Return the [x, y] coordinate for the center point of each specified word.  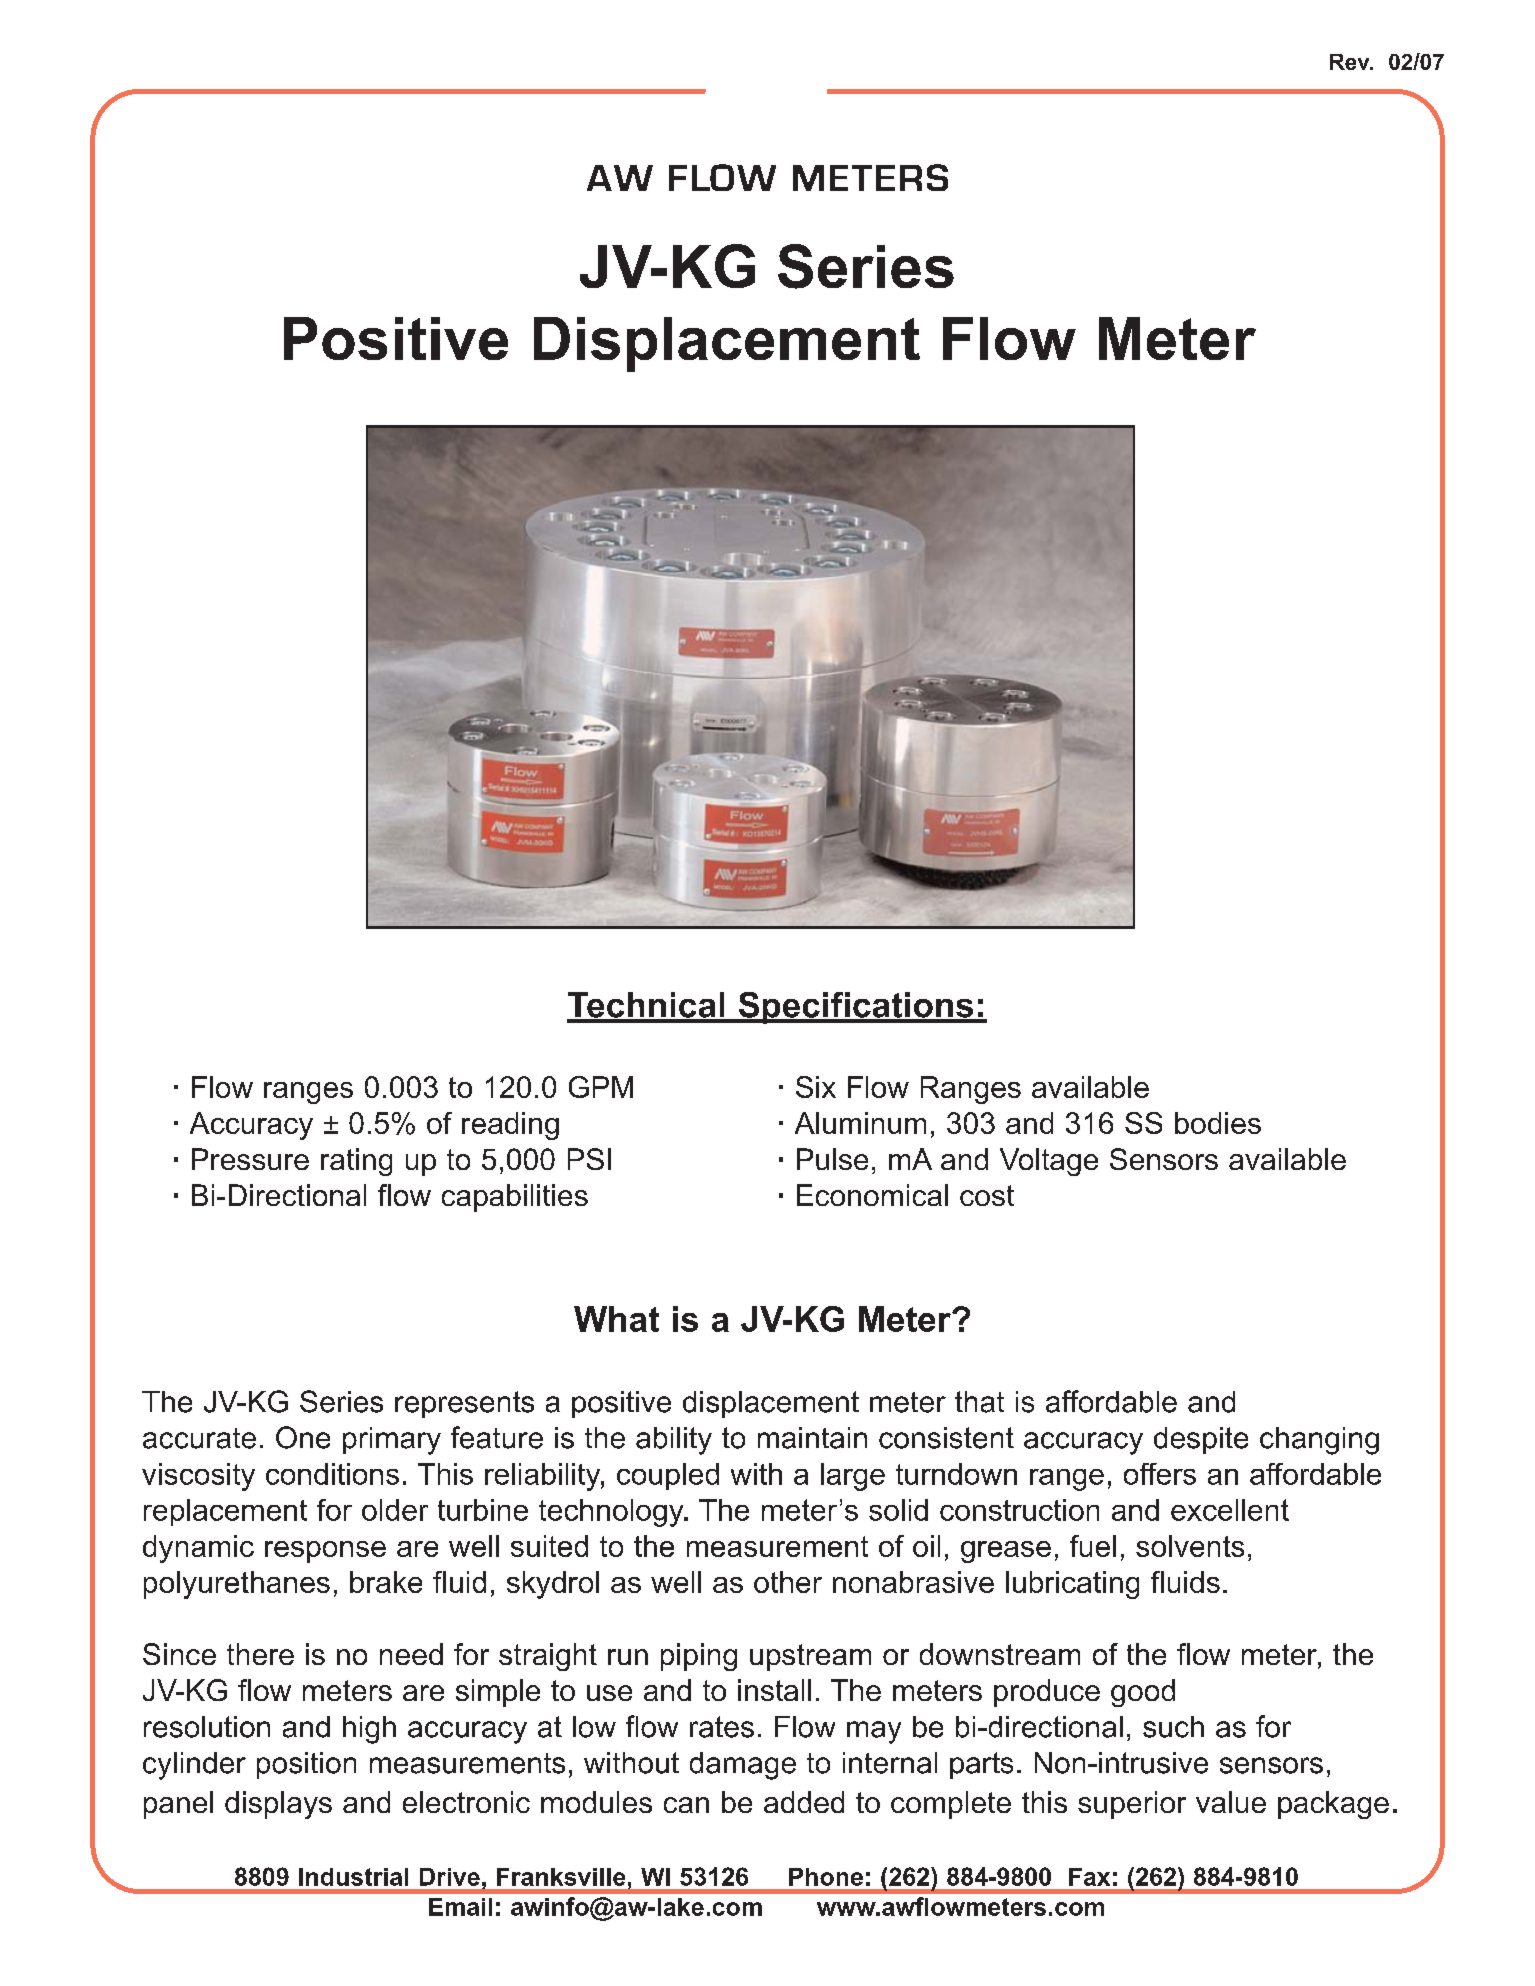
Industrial [353, 1877]
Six [816, 1087]
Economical [872, 1195]
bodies [1218, 1123]
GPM [601, 1087]
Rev [1351, 62]
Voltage [1049, 1162]
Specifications [856, 1008]
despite [1201, 1440]
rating [356, 1162]
